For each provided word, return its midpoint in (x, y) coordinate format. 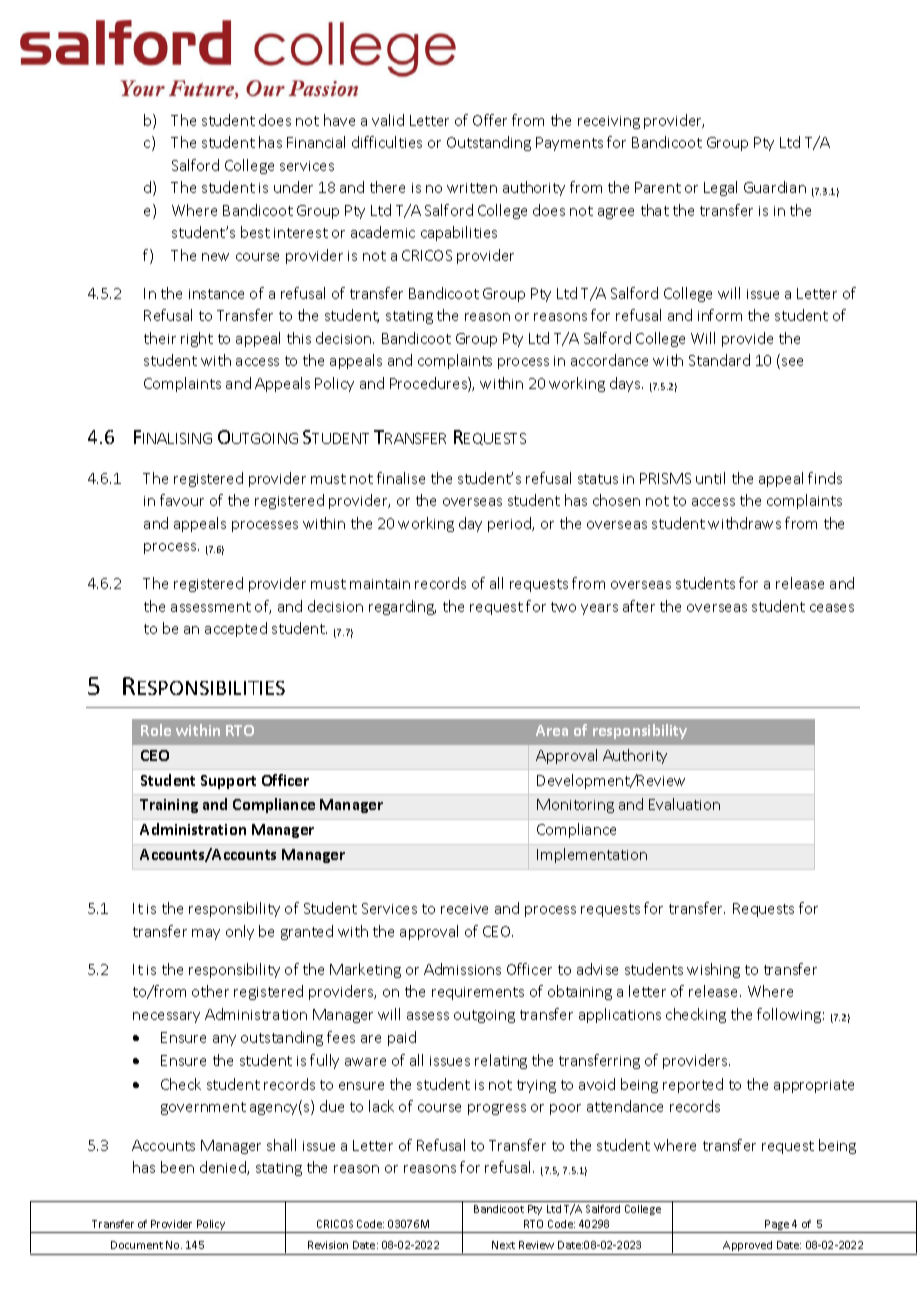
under (293, 187)
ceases (832, 608)
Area (552, 730)
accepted (236, 629)
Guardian (775, 187)
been (177, 1167)
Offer (490, 120)
